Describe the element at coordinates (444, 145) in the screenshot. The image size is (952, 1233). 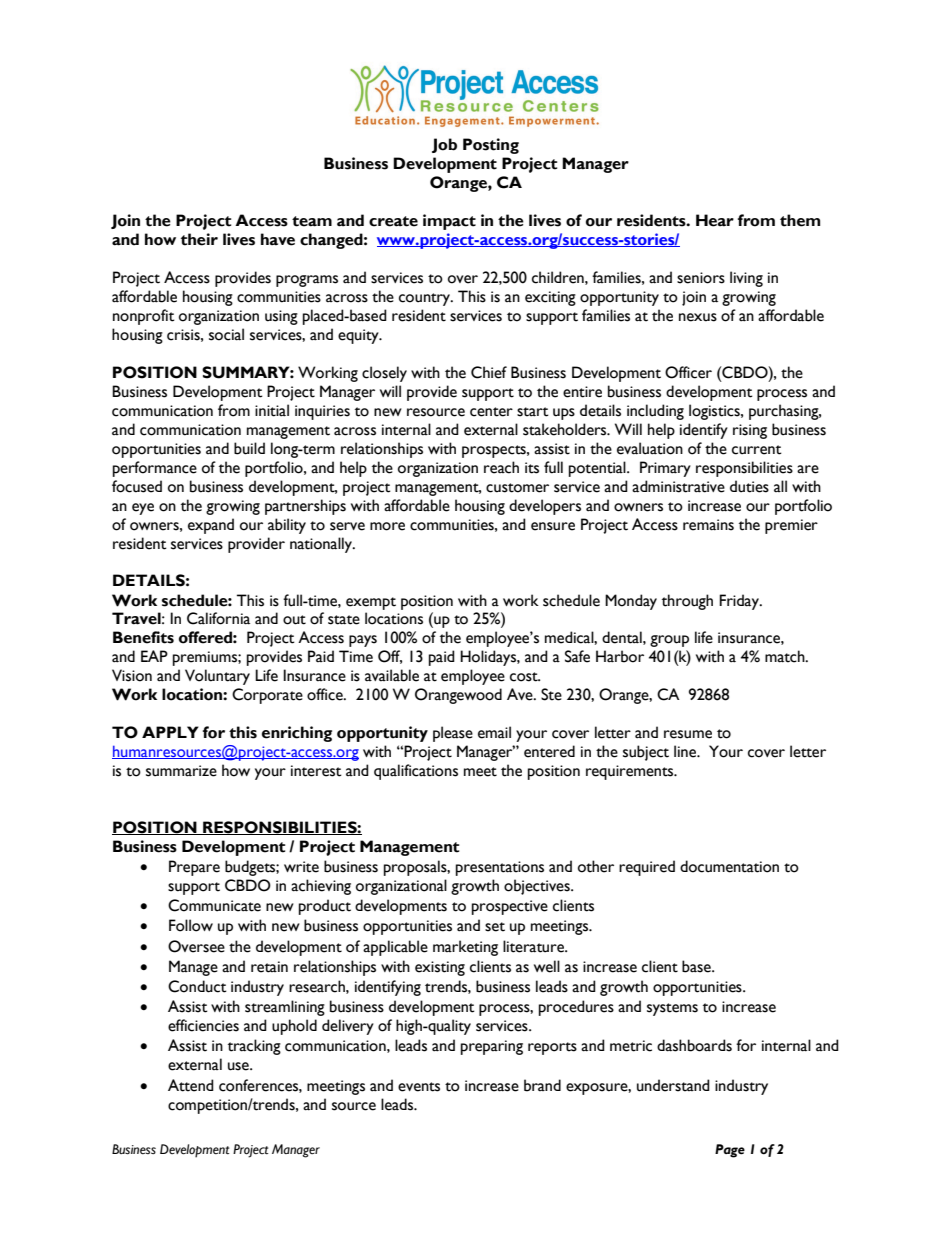
I see `Job` at that location.
